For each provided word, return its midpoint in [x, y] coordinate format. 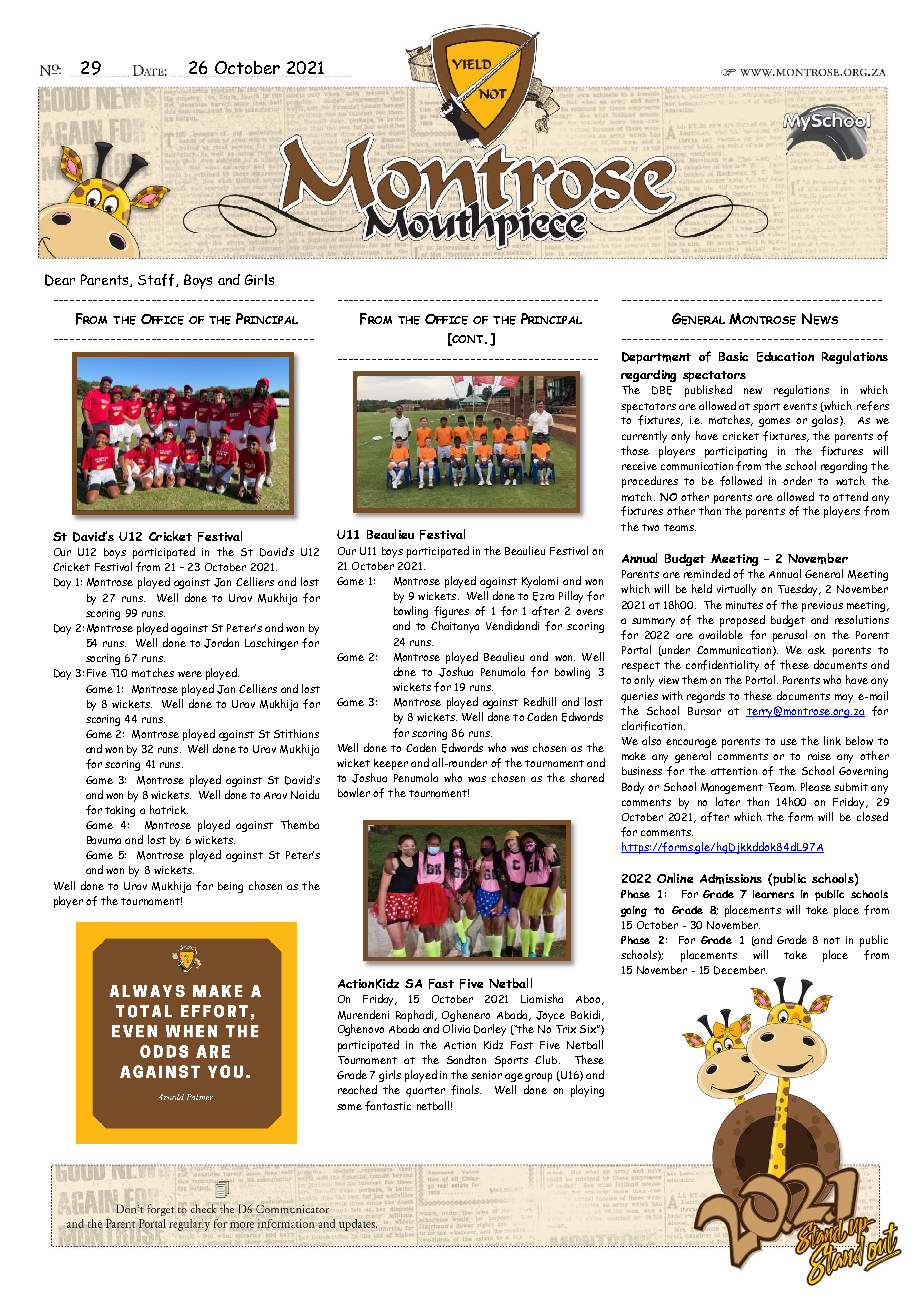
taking [120, 811]
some [349, 1107]
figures [451, 612]
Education [785, 357]
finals [466, 1090]
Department [656, 358]
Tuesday [799, 590]
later [728, 801]
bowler [354, 792]
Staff [157, 280]
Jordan [221, 643]
